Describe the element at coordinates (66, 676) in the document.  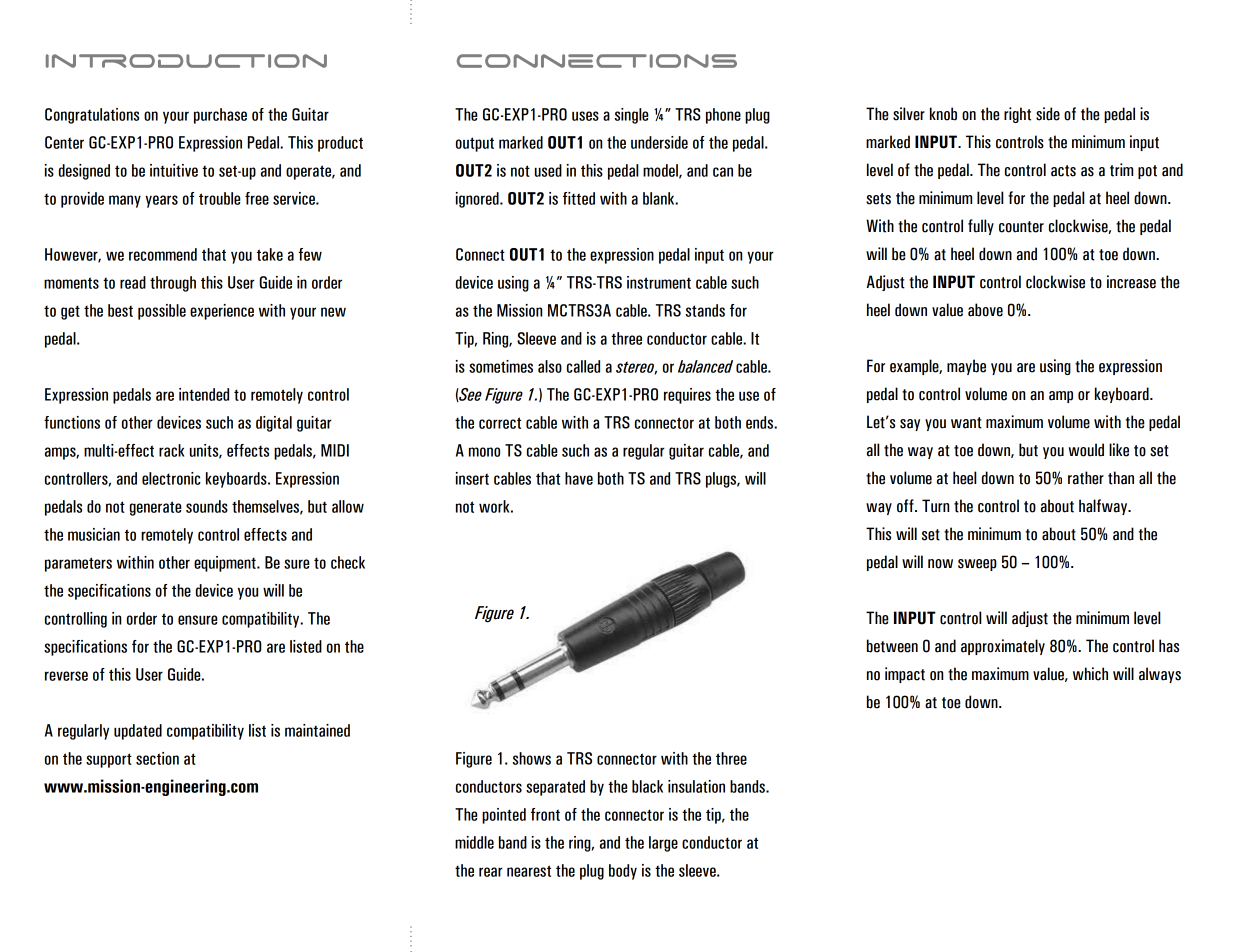
I see `reverse` at that location.
